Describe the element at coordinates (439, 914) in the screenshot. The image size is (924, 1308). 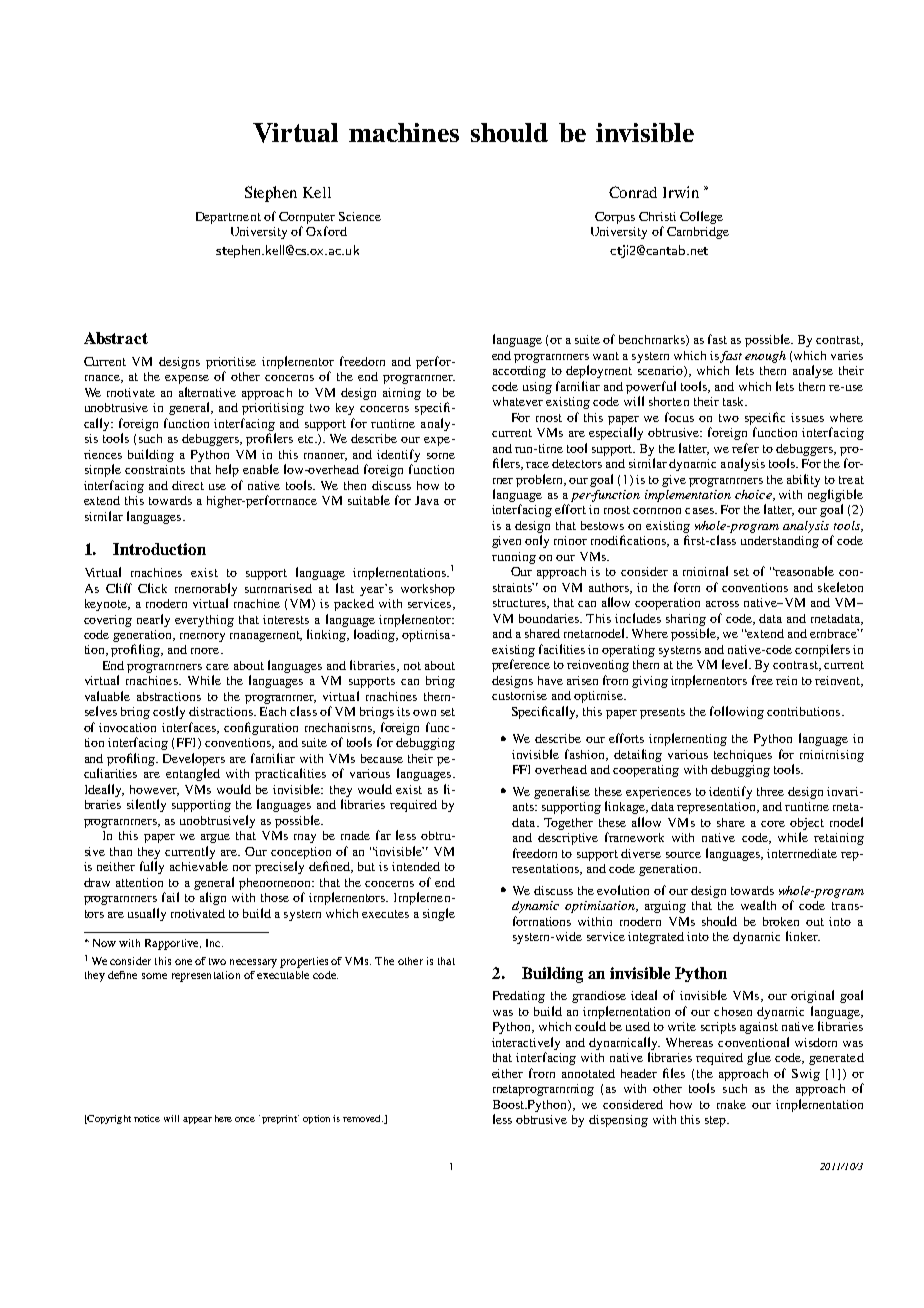
I see `single` at that location.
